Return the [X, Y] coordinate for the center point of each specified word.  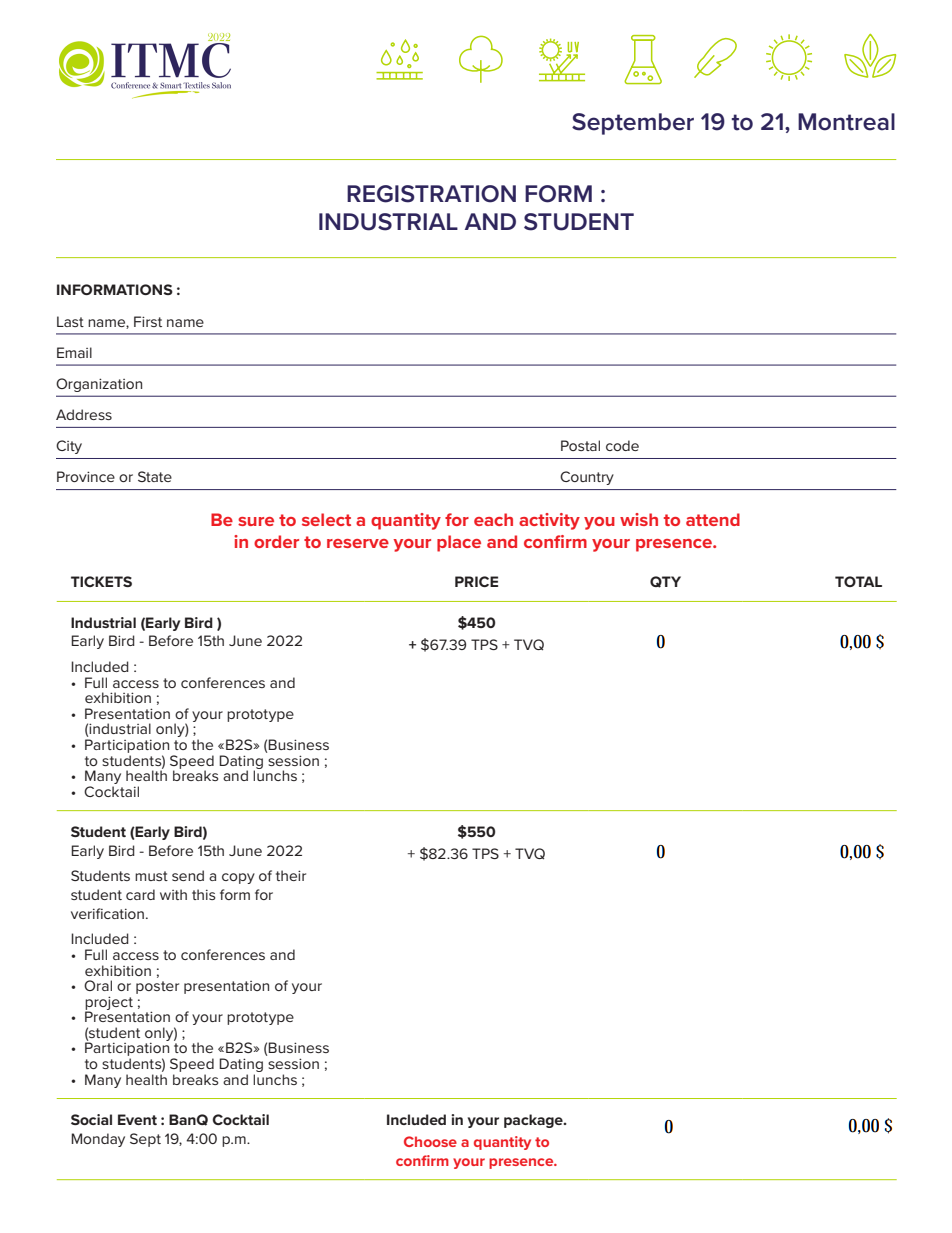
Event [137, 1119]
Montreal [846, 122]
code [622, 445]
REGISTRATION [431, 194]
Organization [99, 385]
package [534, 1121]
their [291, 875]
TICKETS [101, 581]
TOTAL [858, 581]
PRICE [476, 581]
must [151, 876]
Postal [580, 445]
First [148, 321]
